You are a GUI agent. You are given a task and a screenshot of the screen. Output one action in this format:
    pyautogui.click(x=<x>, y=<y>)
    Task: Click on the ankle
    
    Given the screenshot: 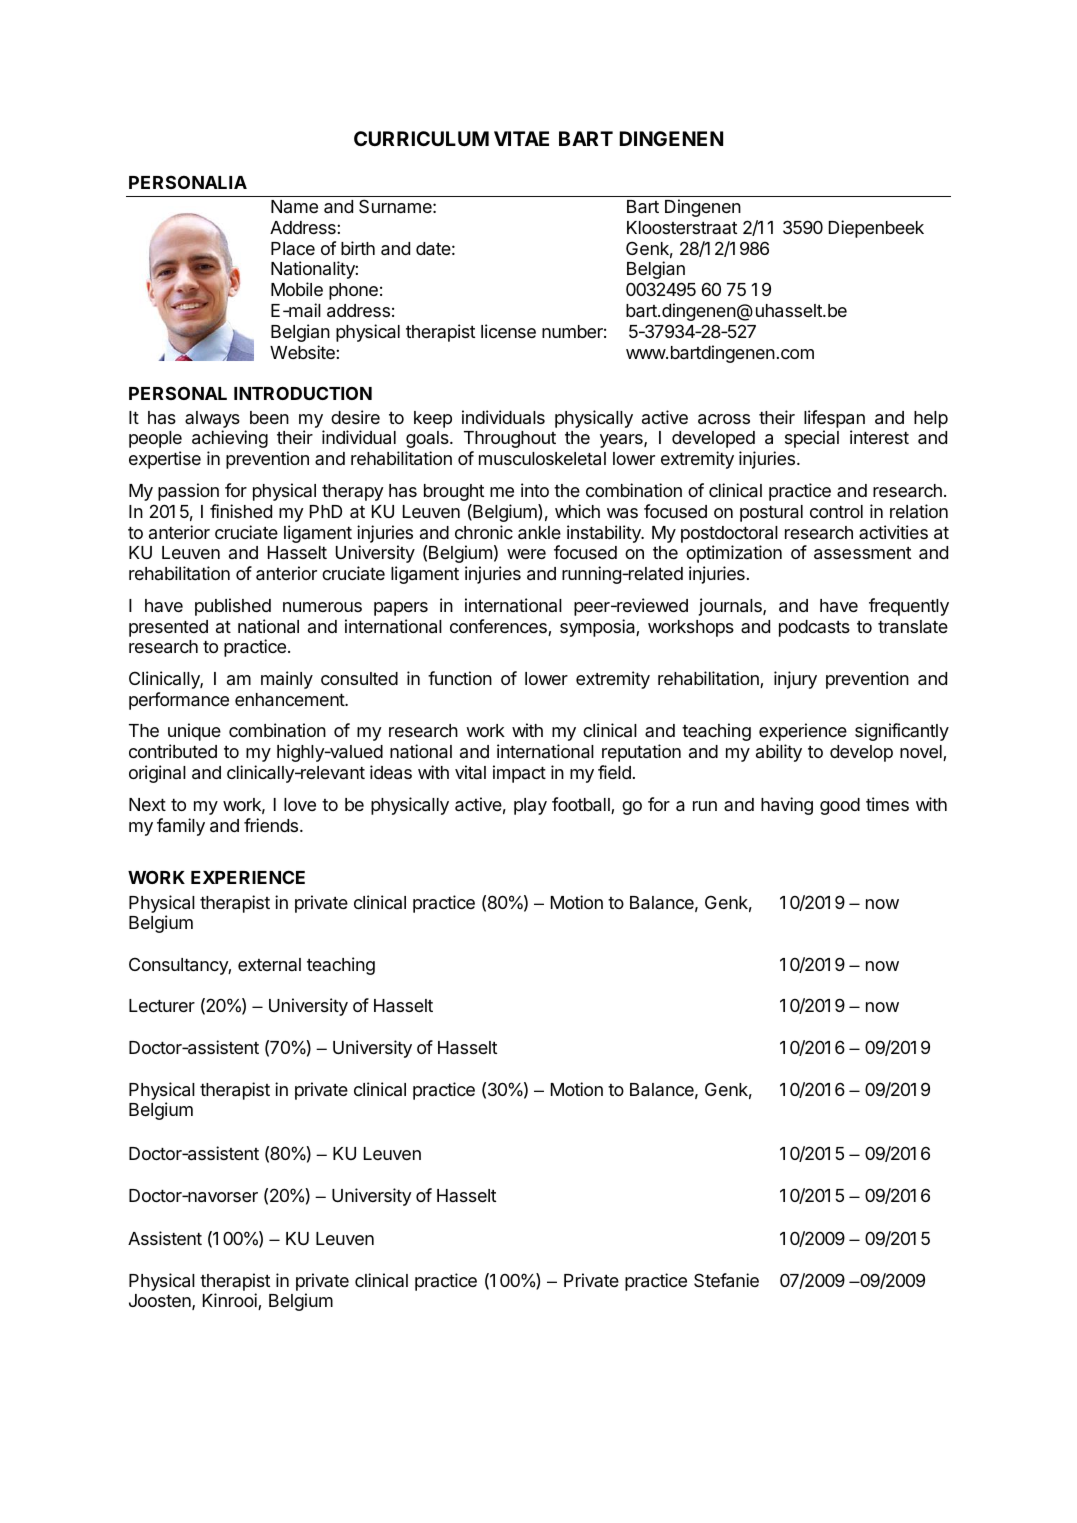 What is the action you would take?
    pyautogui.click(x=539, y=533)
